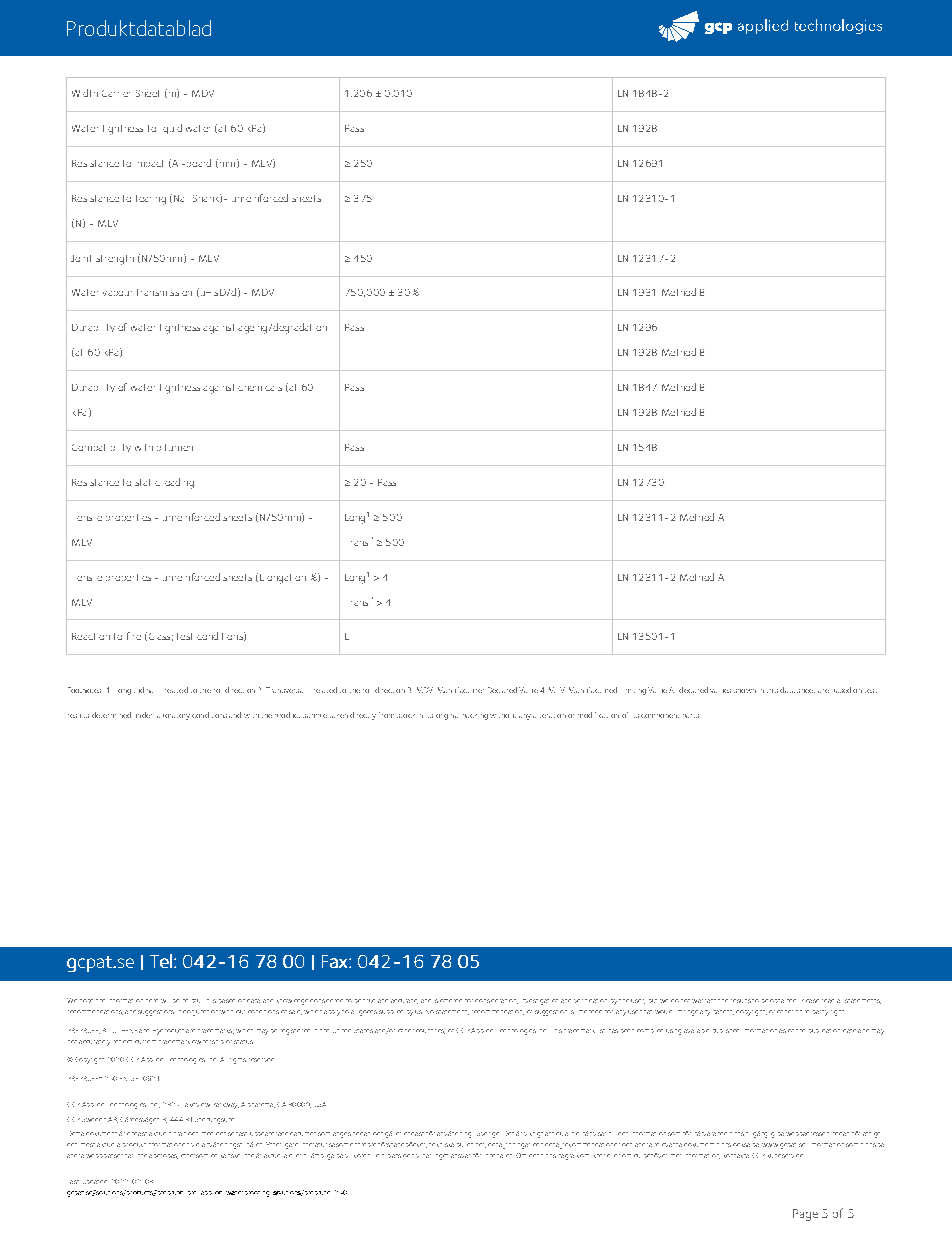  I want to click on laboratory, so click(173, 717).
